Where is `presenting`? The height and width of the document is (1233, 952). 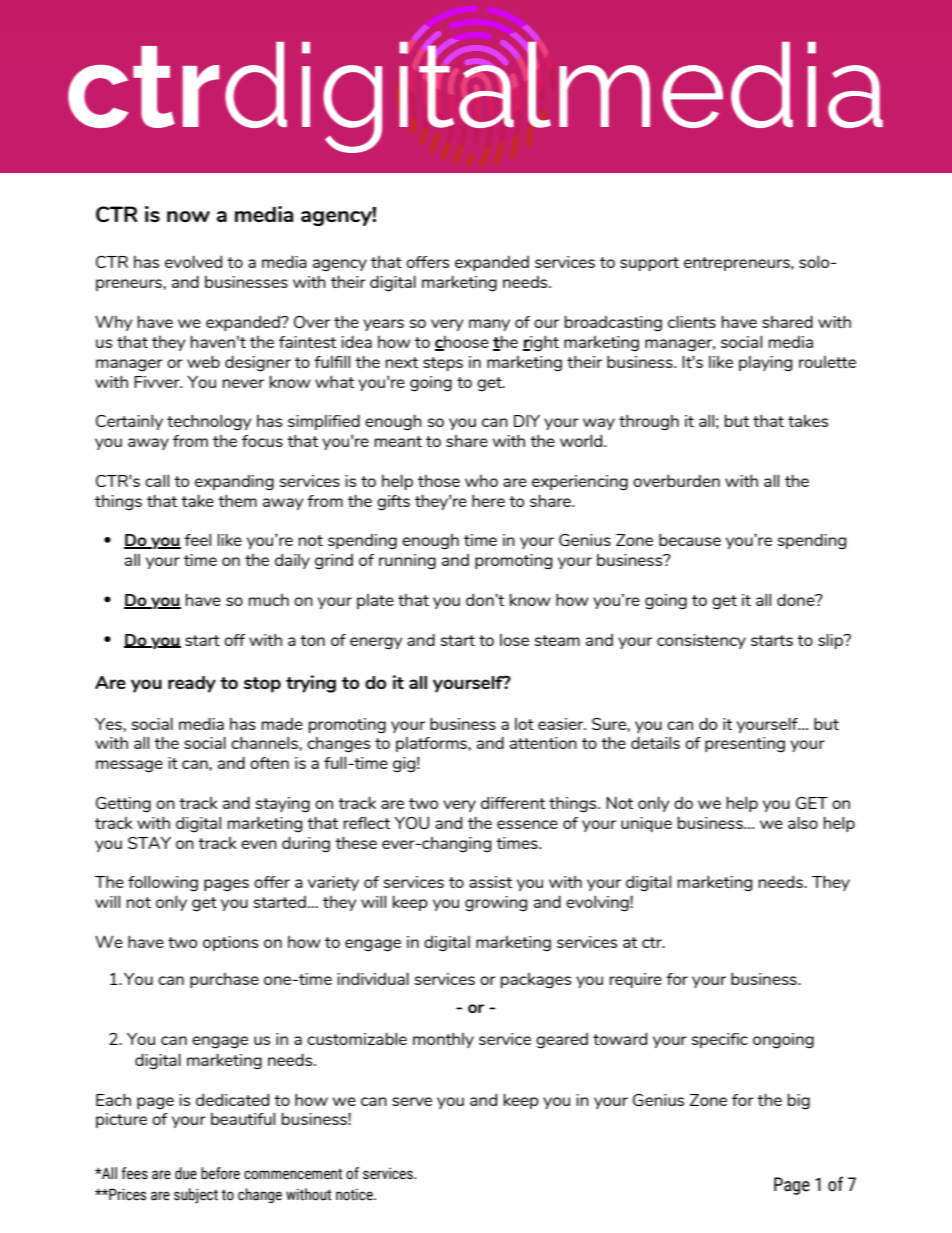 presenting is located at coordinates (745, 745).
